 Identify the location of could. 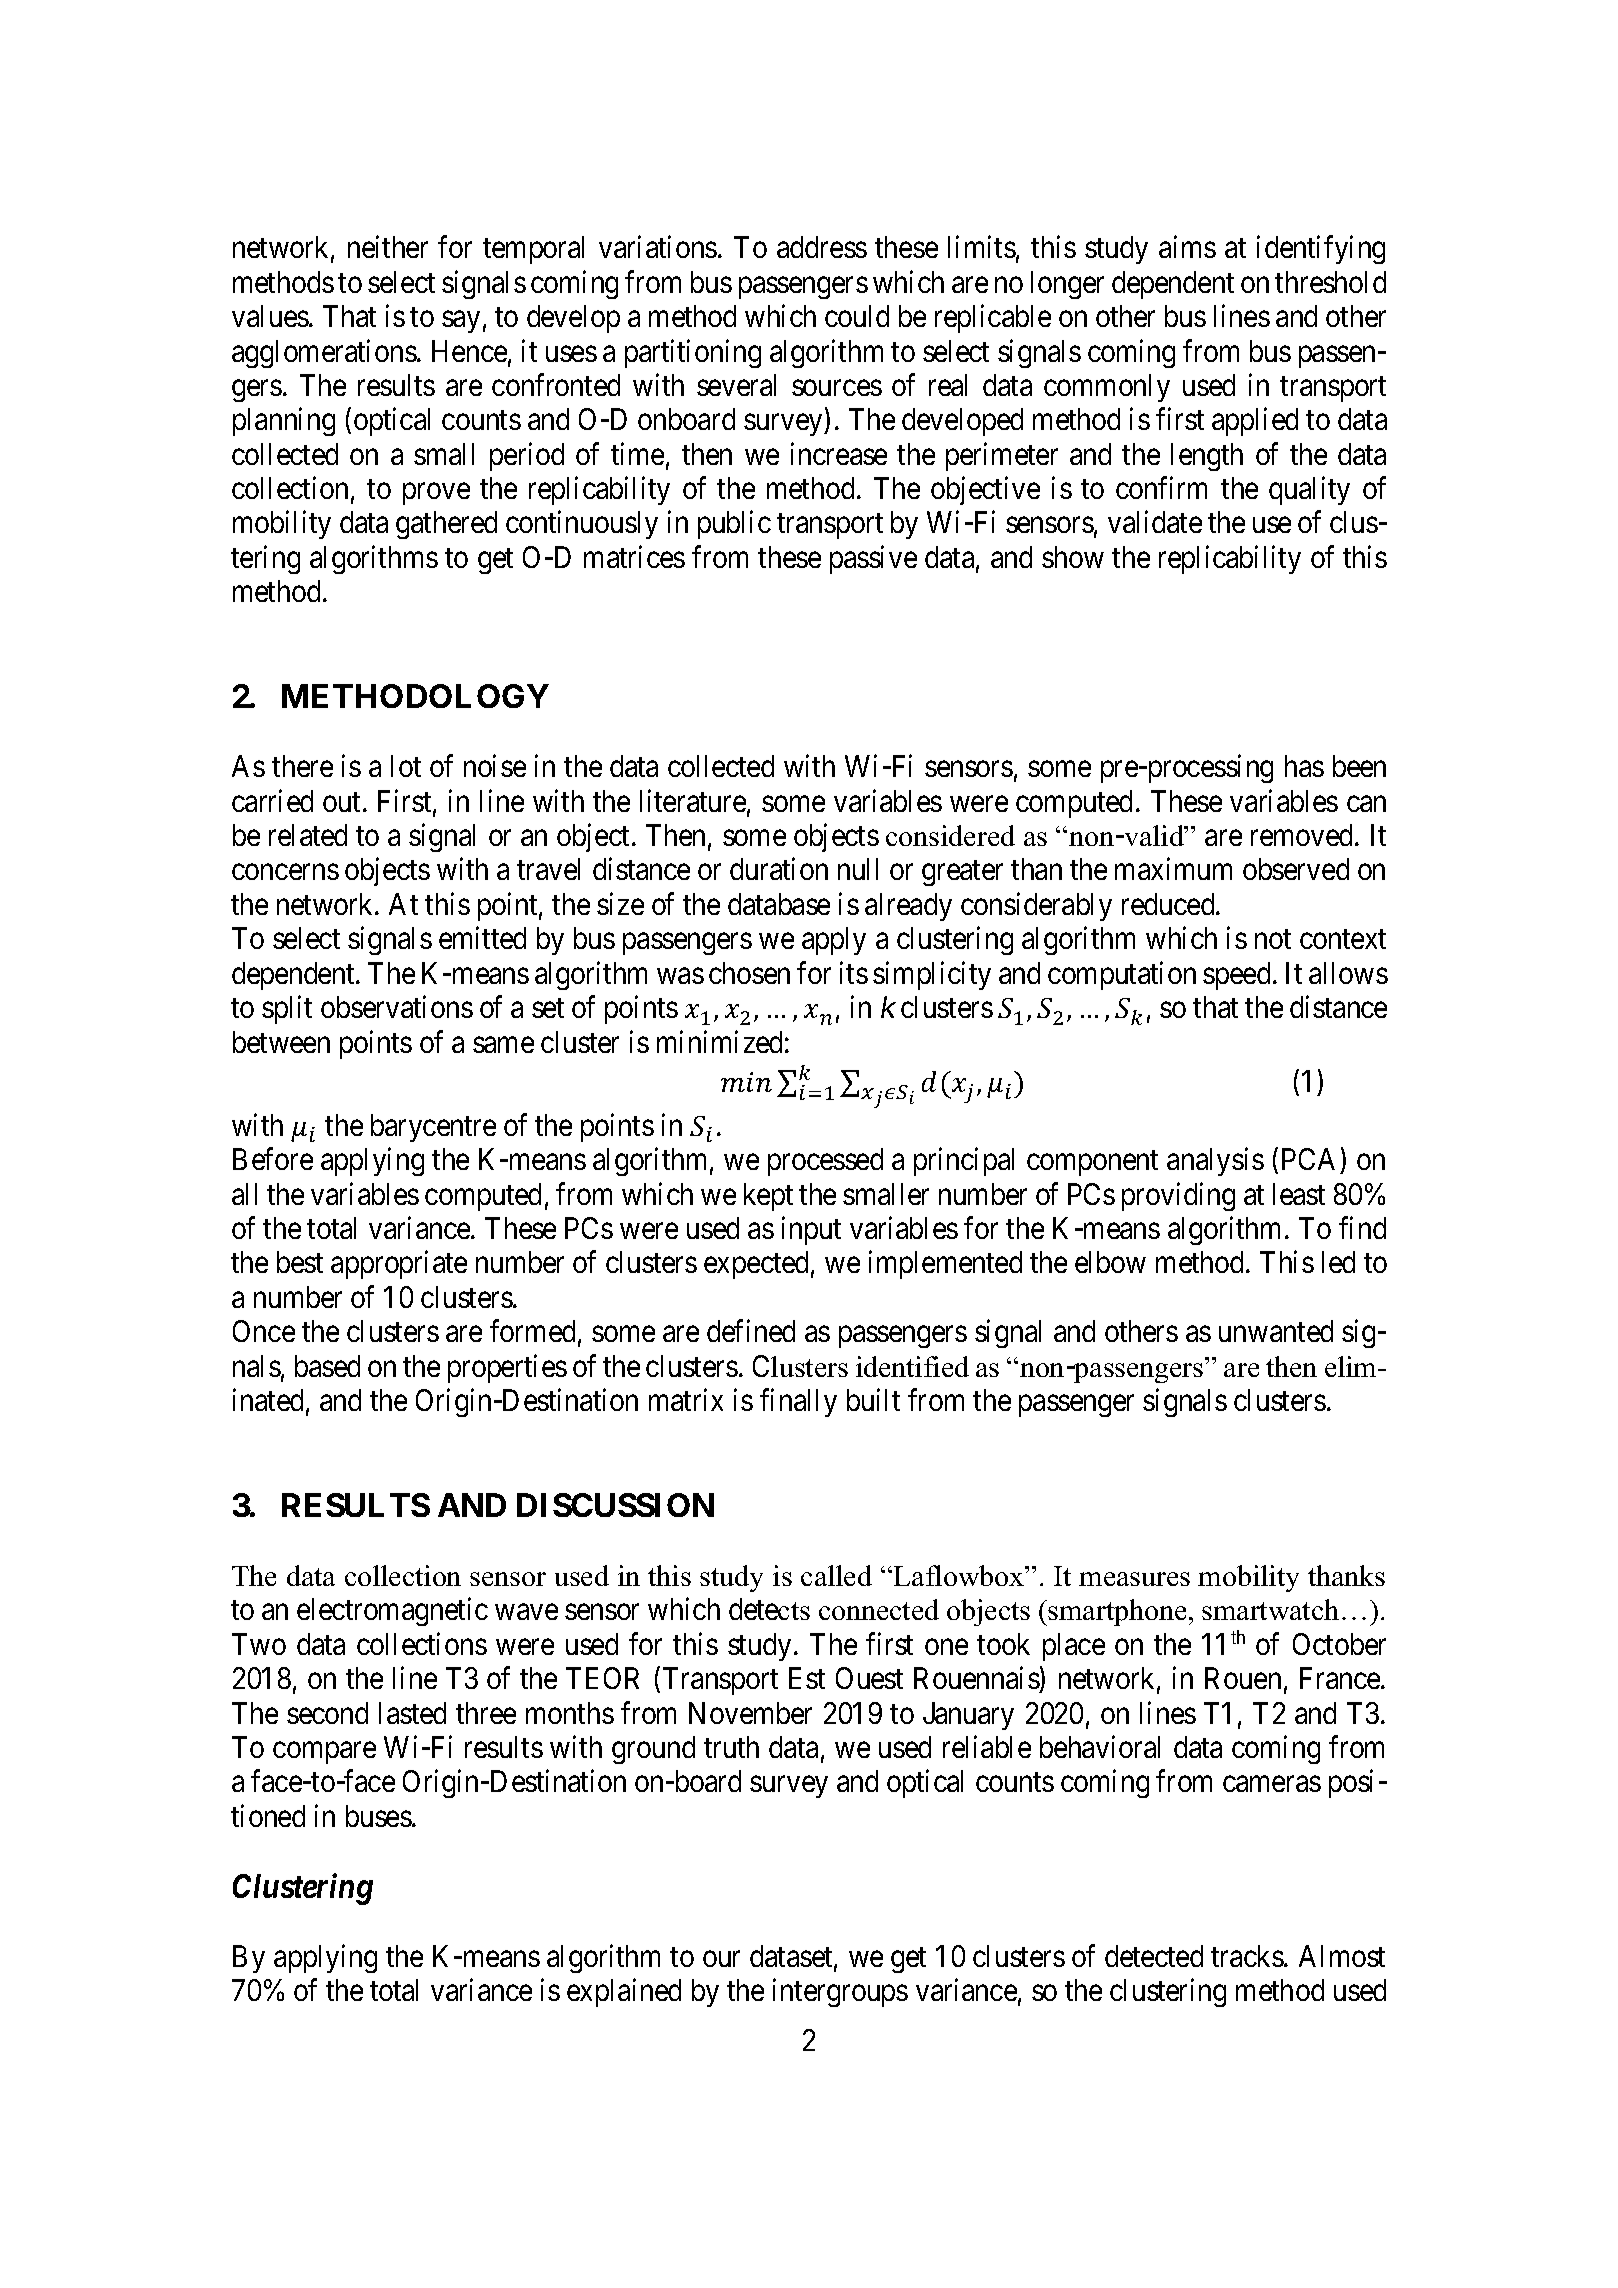
(857, 316).
